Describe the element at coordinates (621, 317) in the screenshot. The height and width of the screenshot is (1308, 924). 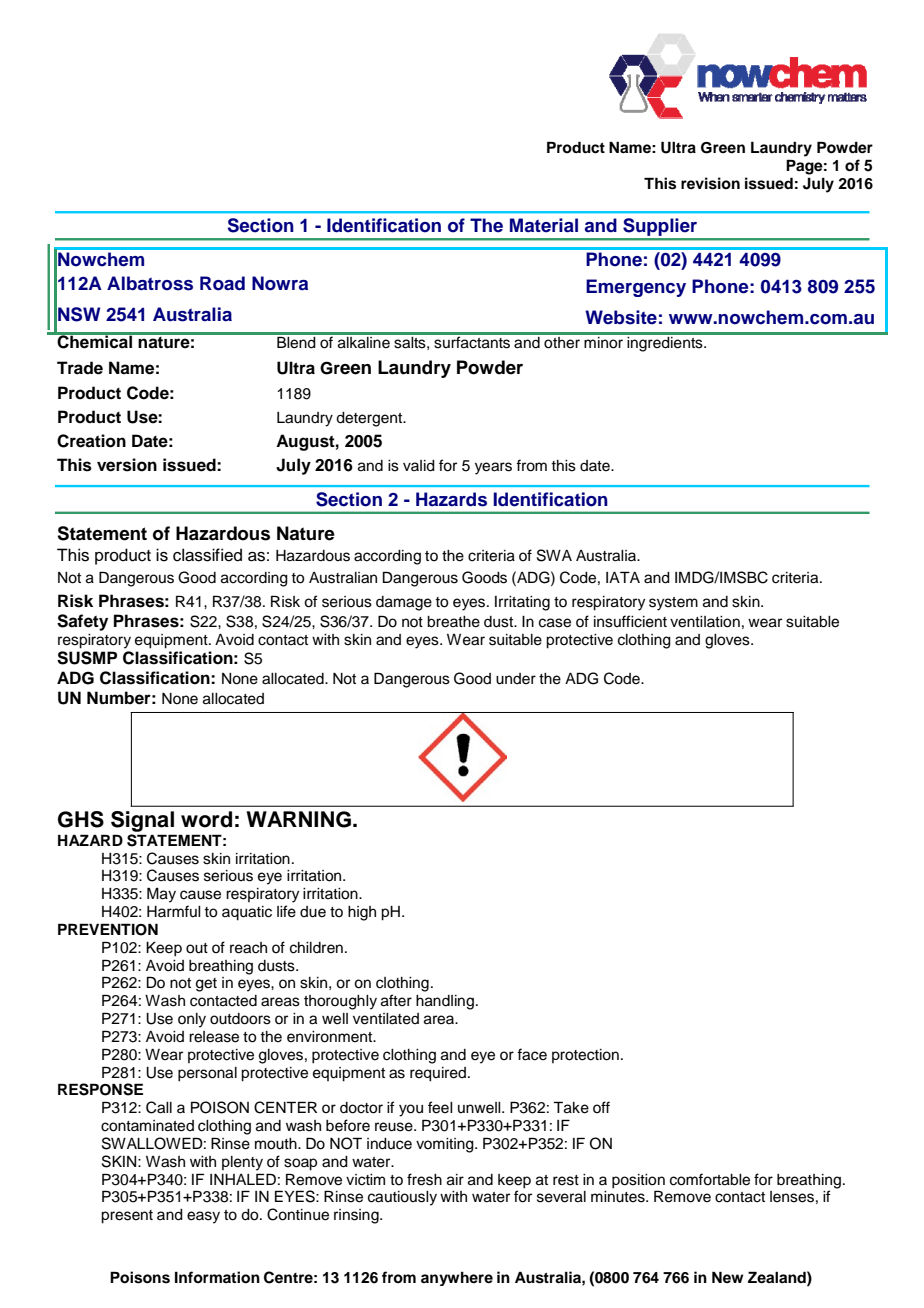
I see `Website` at that location.
